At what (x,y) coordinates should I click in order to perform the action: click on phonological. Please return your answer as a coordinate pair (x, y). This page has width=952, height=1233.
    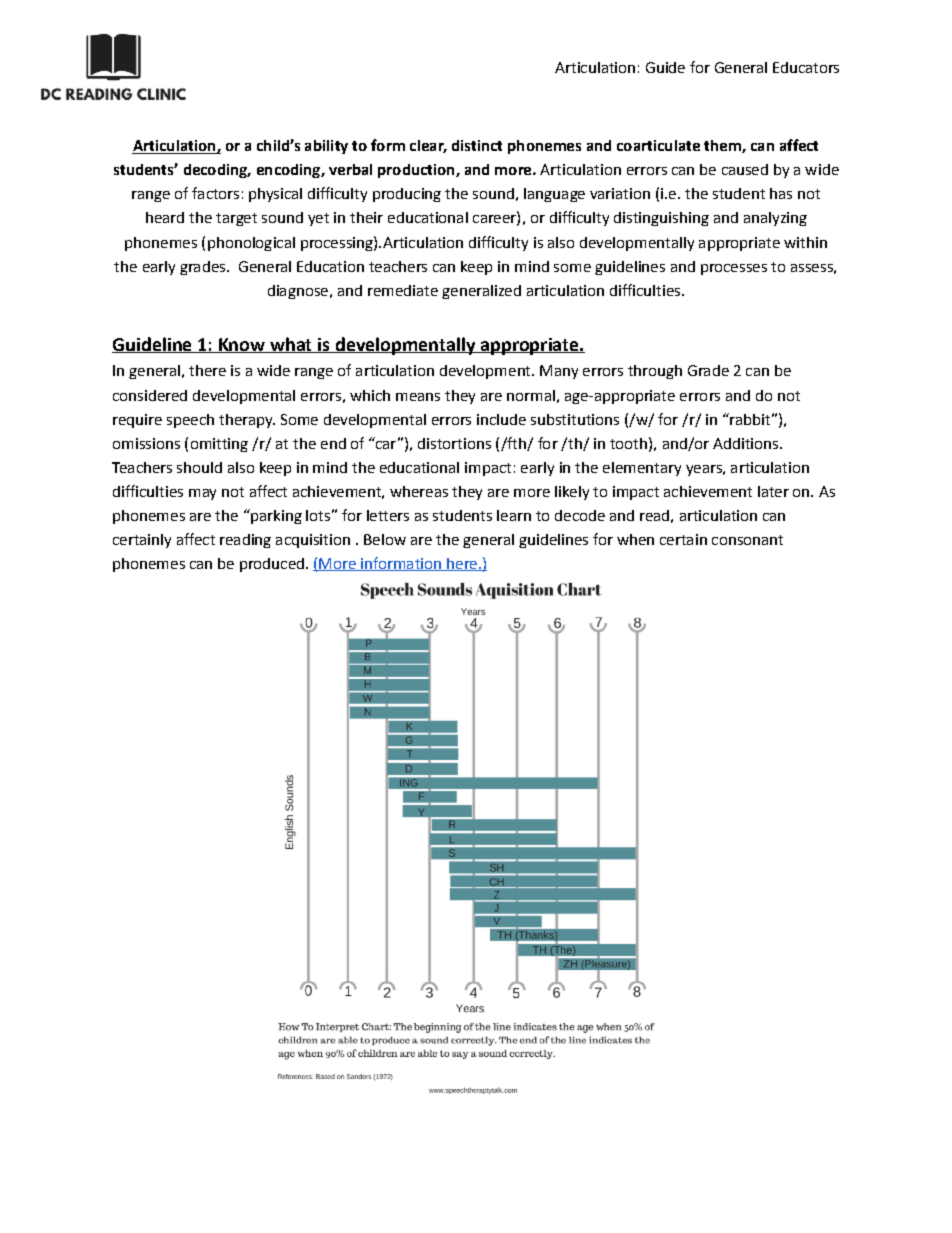
    Looking at the image, I should click on (251, 244).
